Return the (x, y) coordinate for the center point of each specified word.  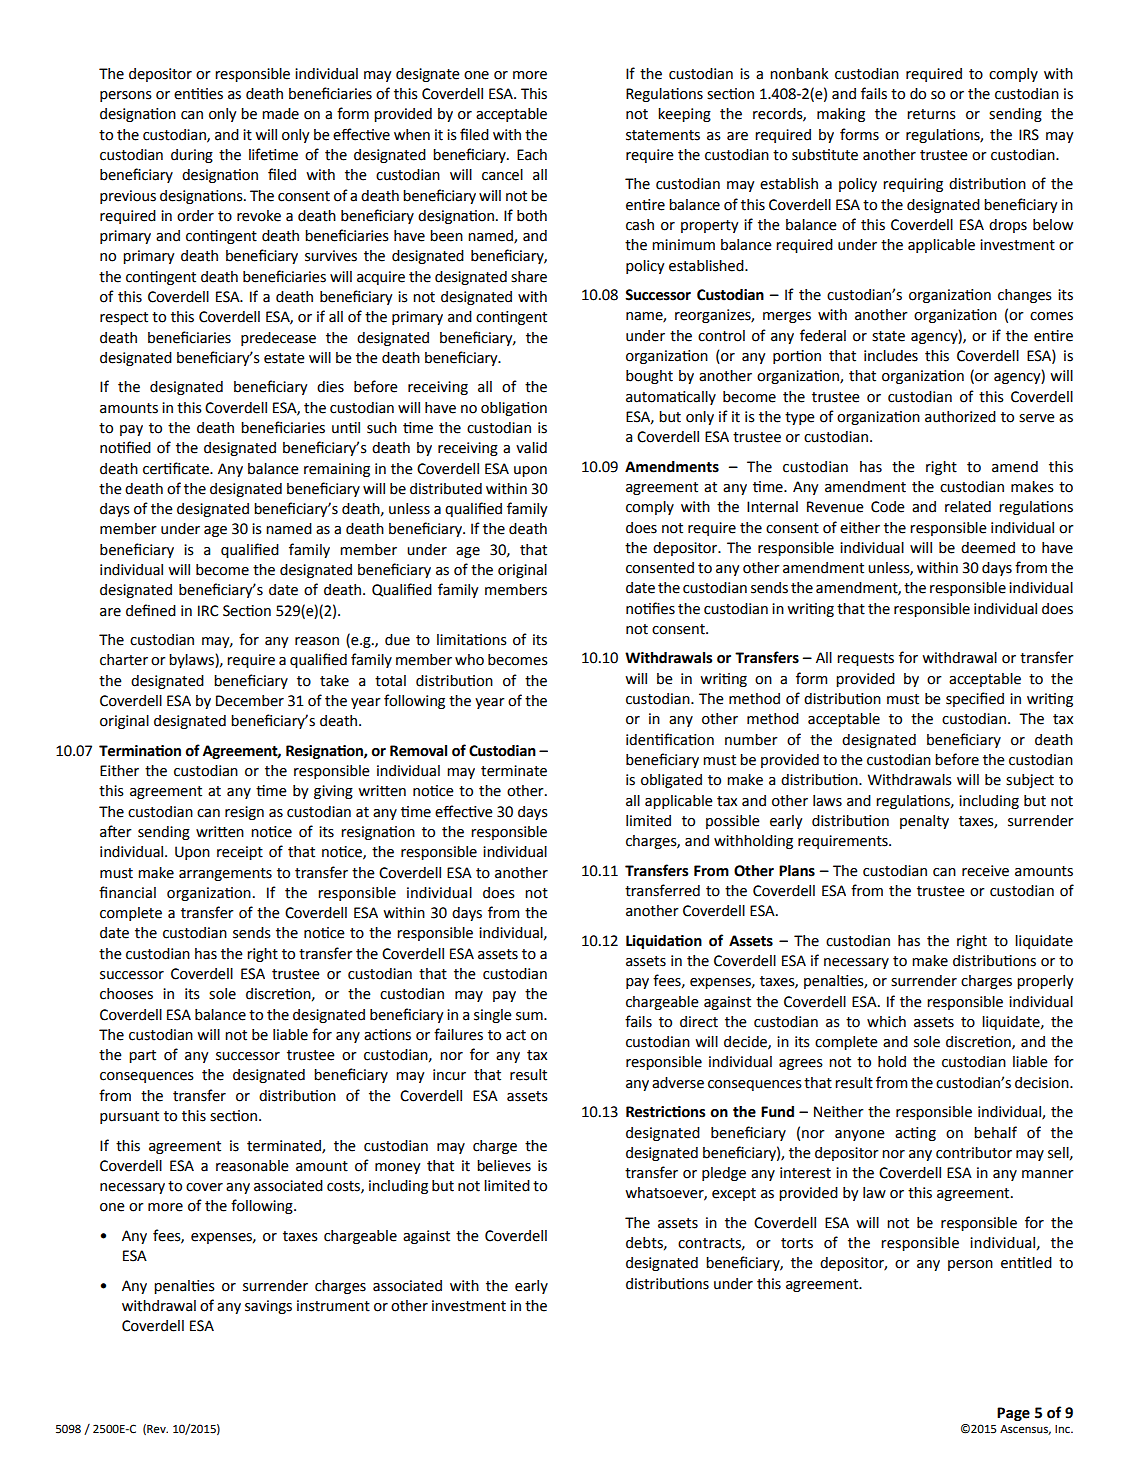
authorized (960, 417)
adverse (678, 1083)
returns (931, 114)
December (250, 701)
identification (670, 739)
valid (531, 448)
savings (268, 1307)
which (886, 1022)
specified (975, 699)
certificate (177, 468)
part (142, 1056)
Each (532, 155)
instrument (333, 1306)
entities (198, 94)
